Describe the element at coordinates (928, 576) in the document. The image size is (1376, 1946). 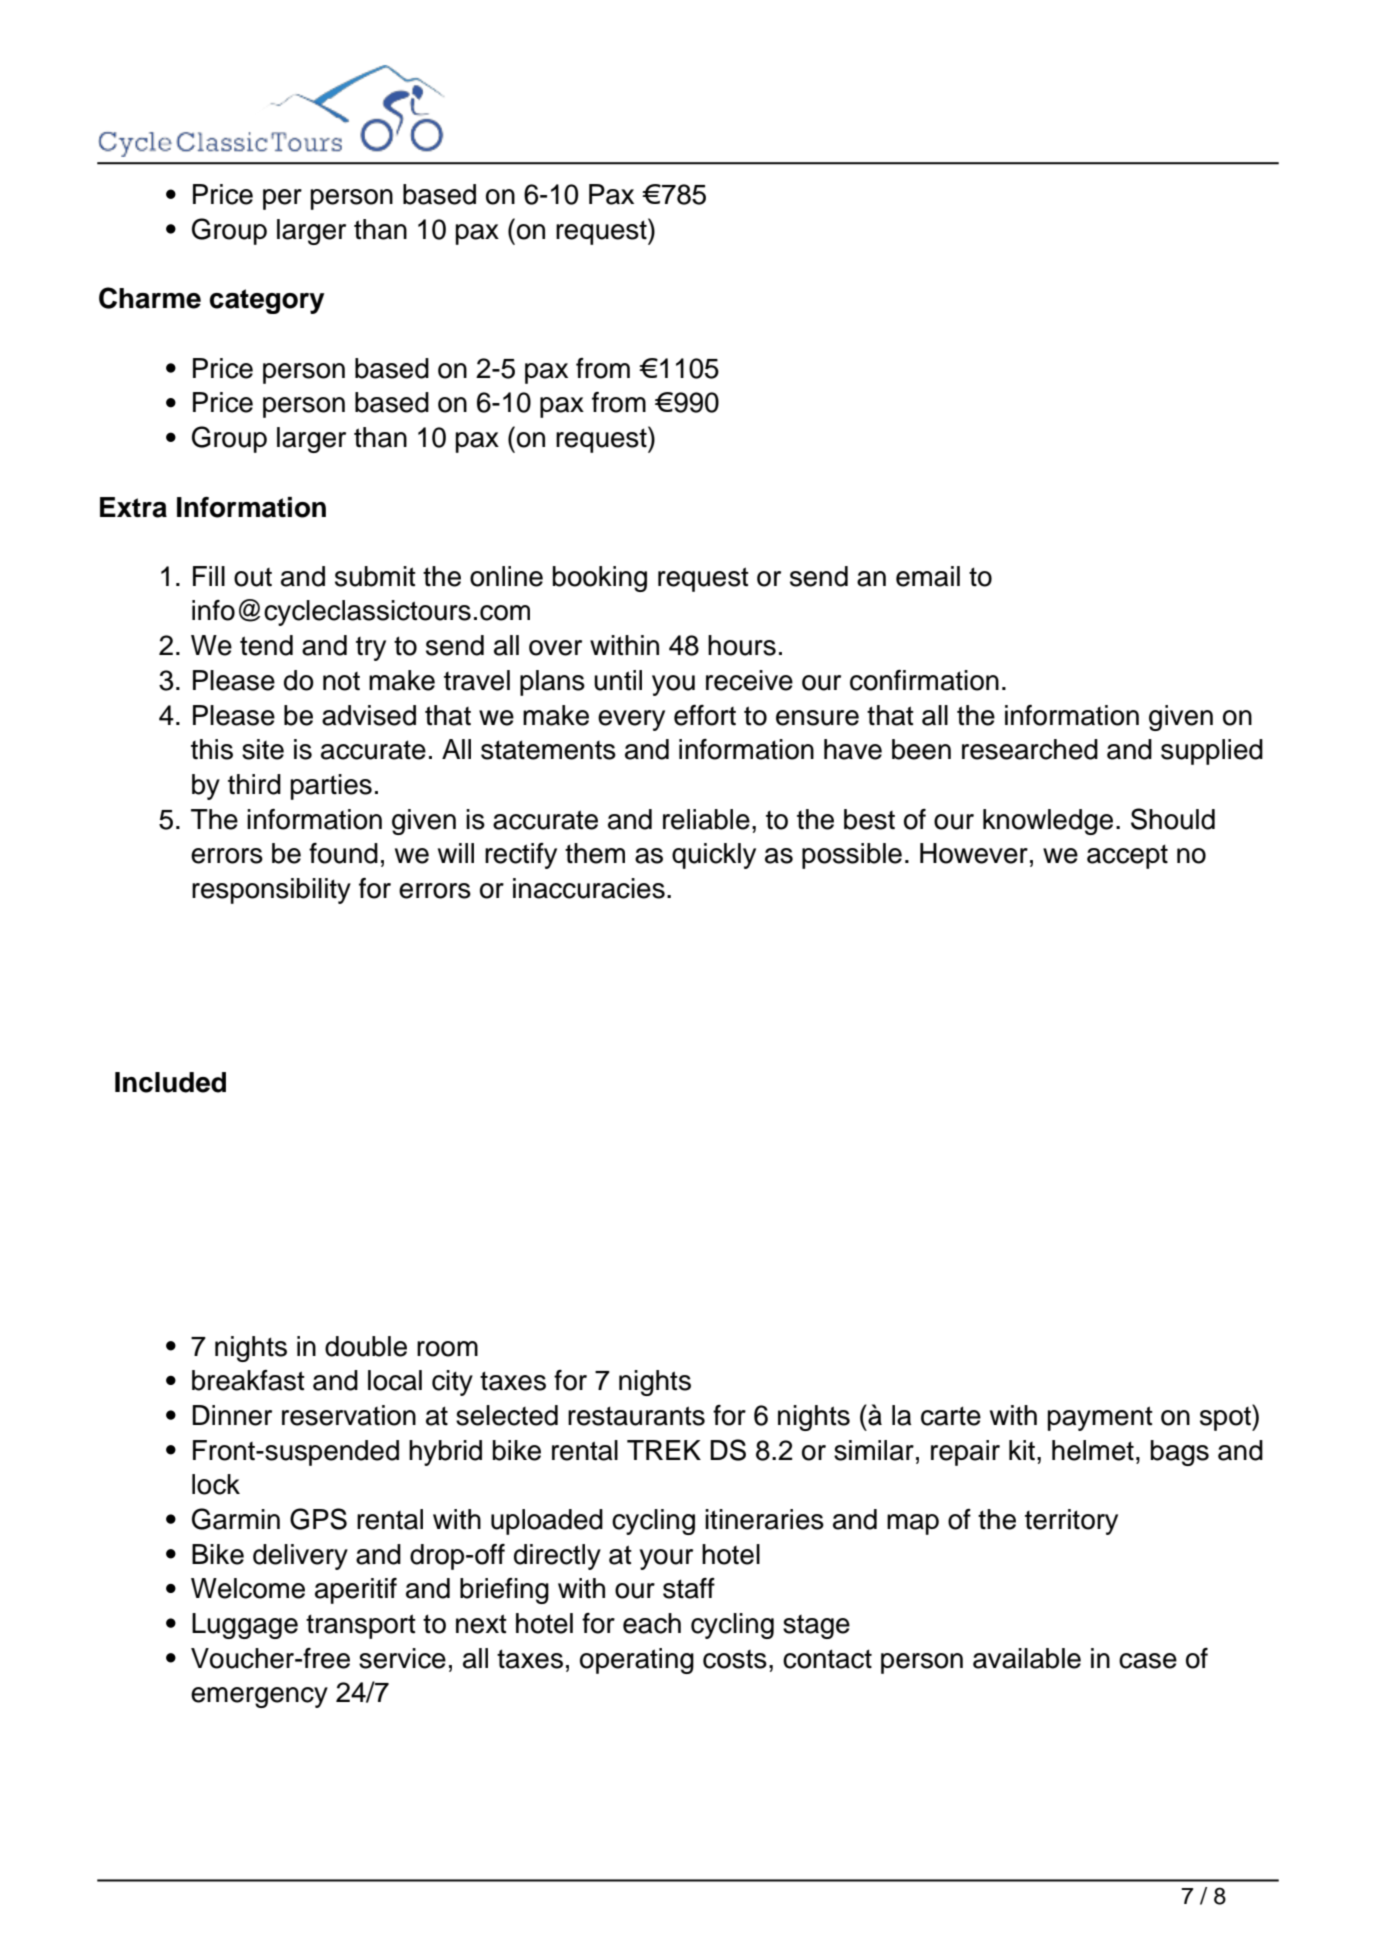
I see `email` at that location.
